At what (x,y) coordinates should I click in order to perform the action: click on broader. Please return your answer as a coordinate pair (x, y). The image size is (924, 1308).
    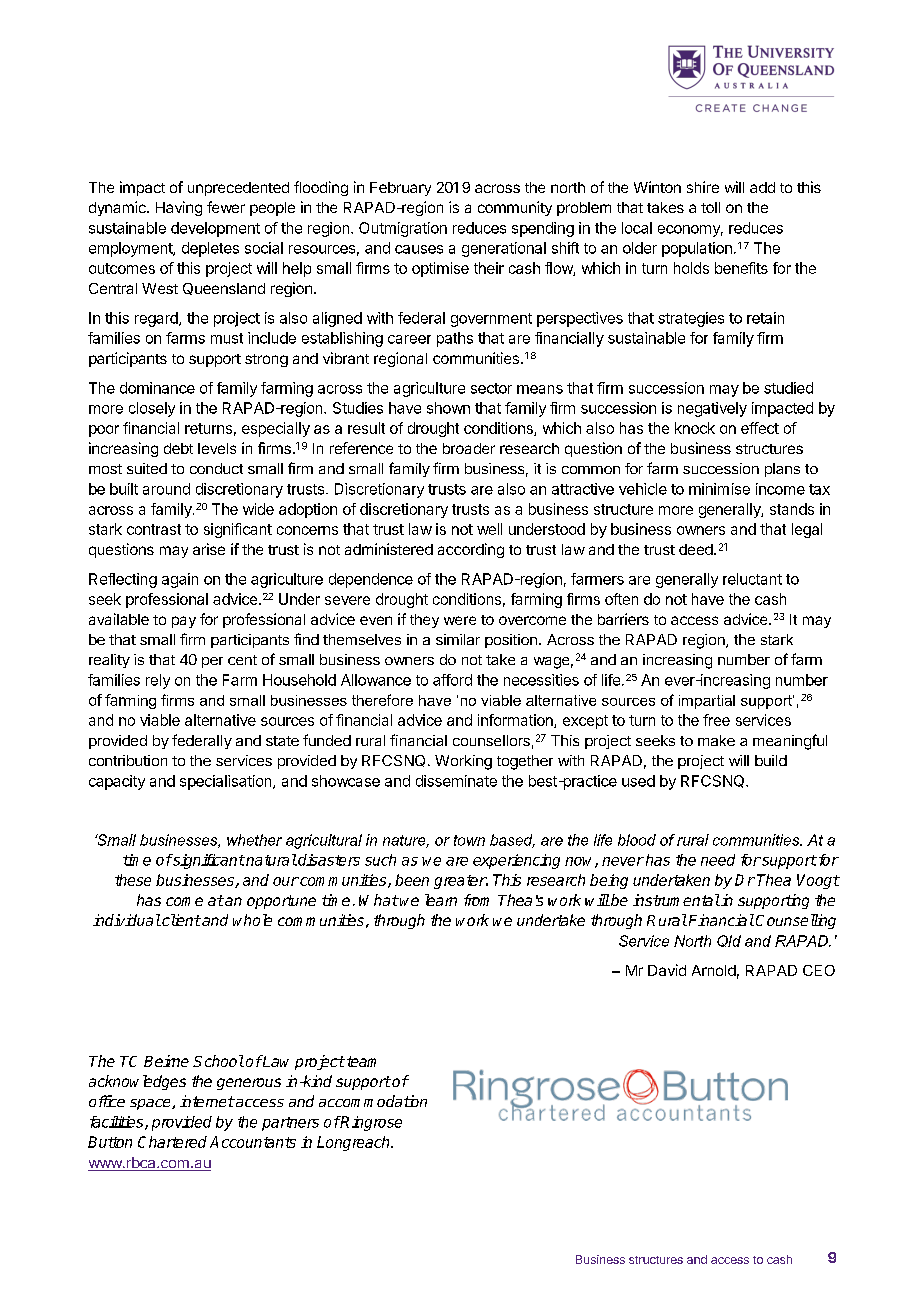
    Looking at the image, I should click on (469, 448).
